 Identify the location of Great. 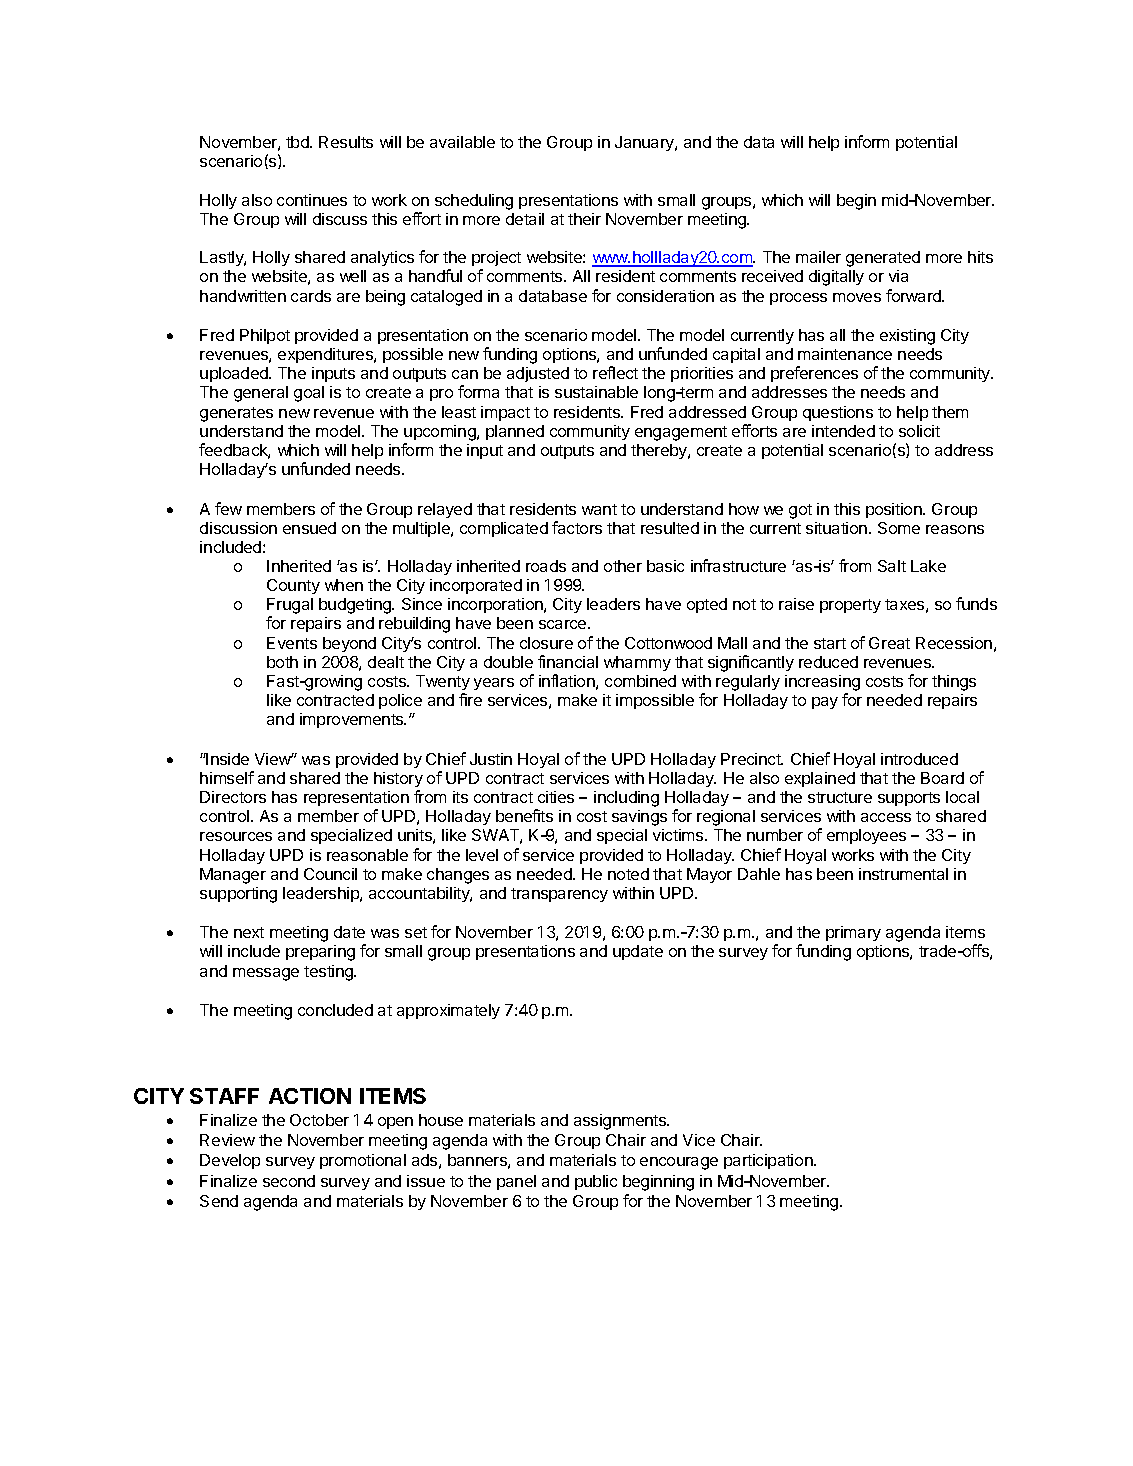
(889, 643).
